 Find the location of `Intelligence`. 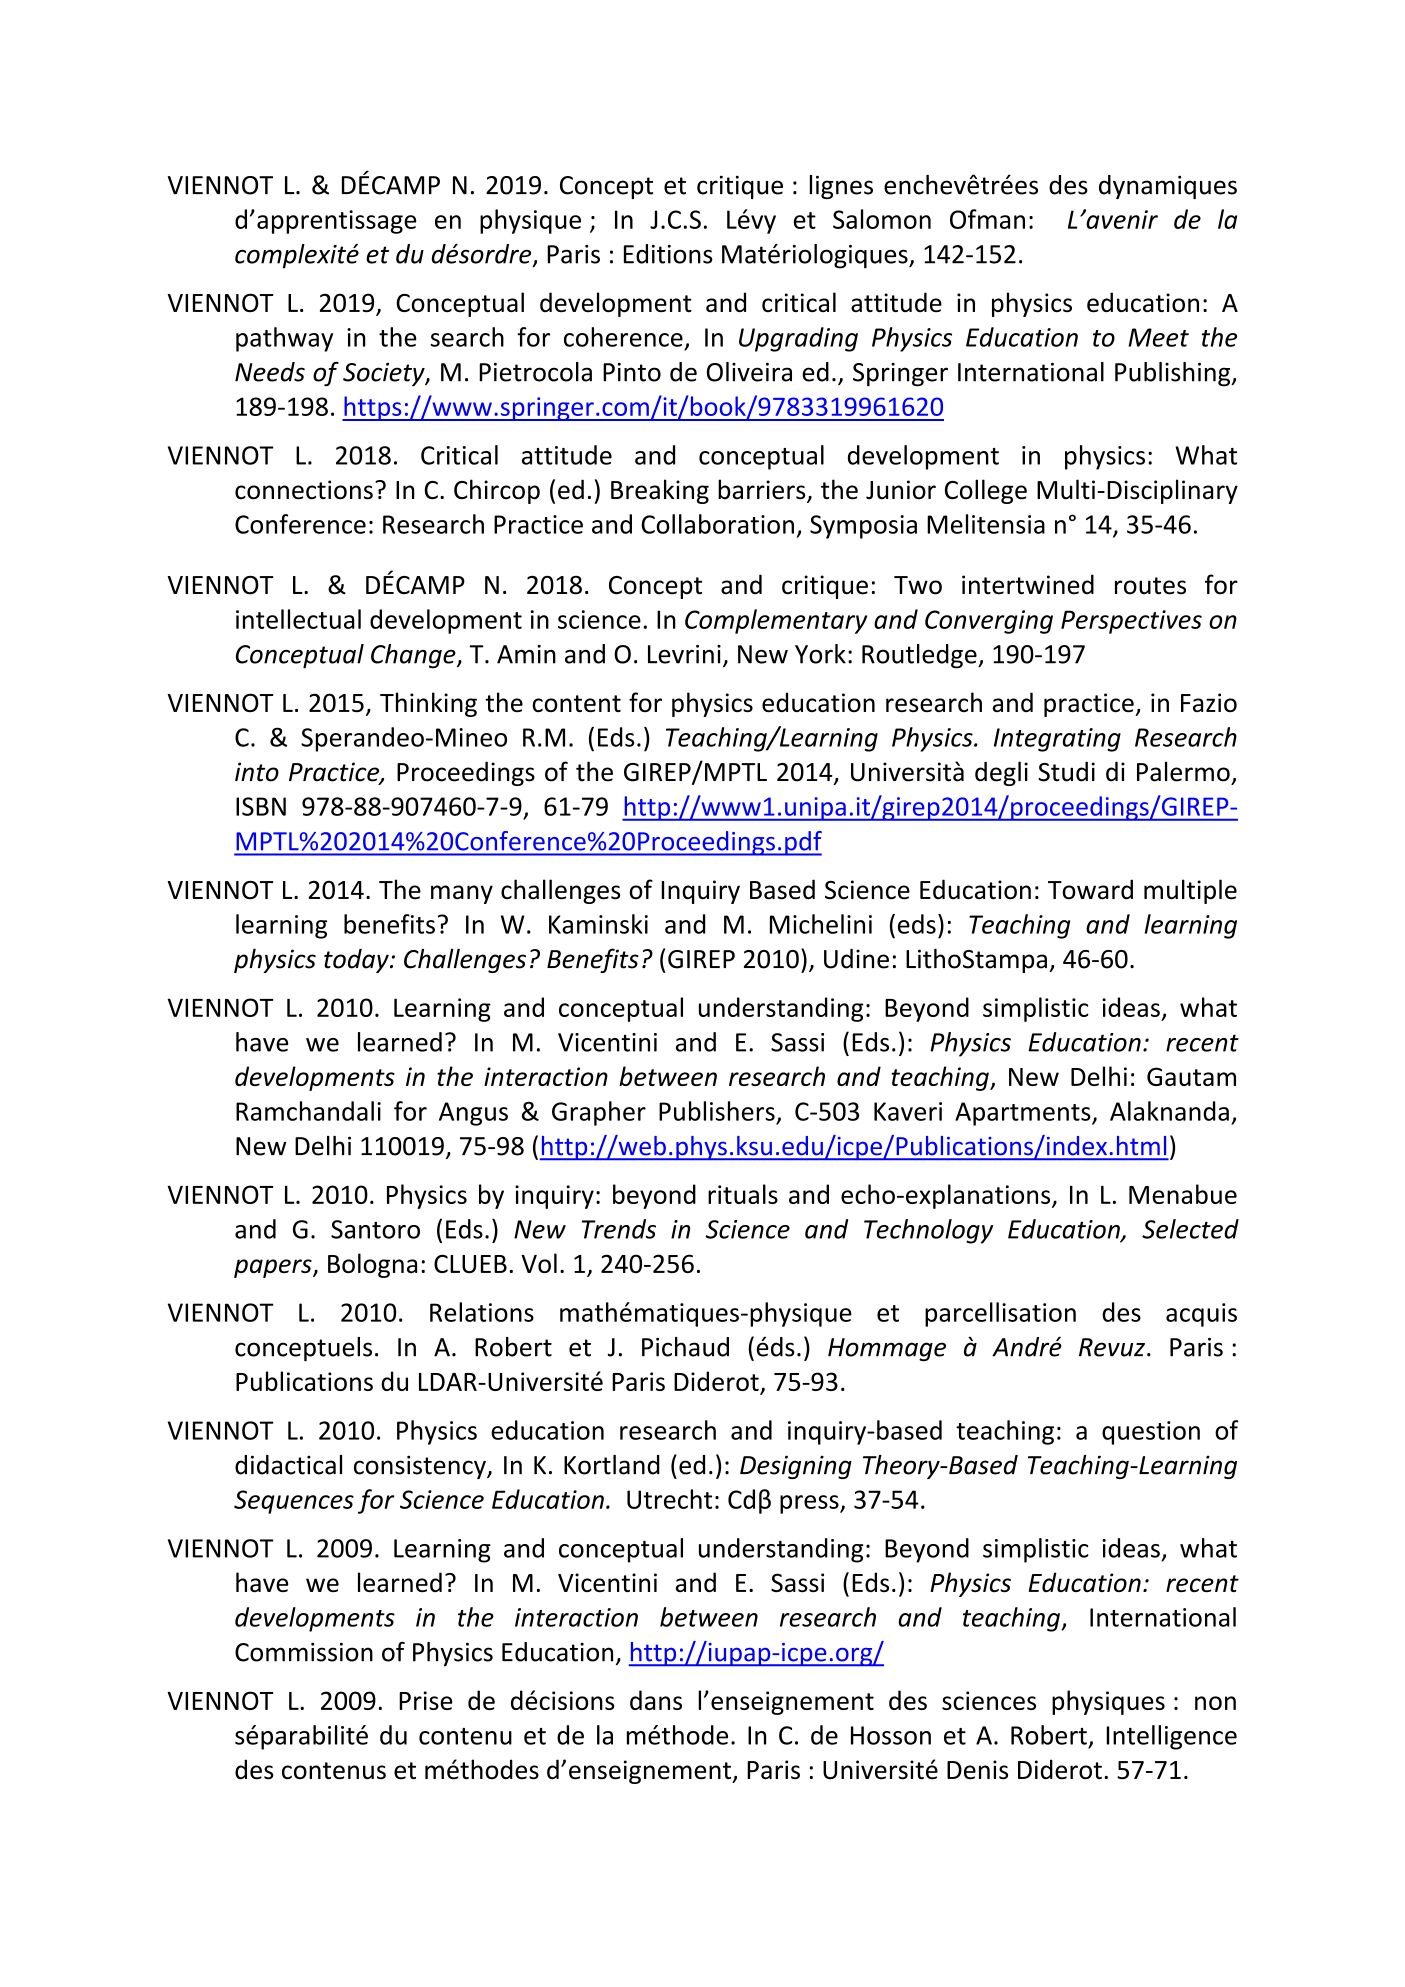

Intelligence is located at coordinates (1171, 1737).
